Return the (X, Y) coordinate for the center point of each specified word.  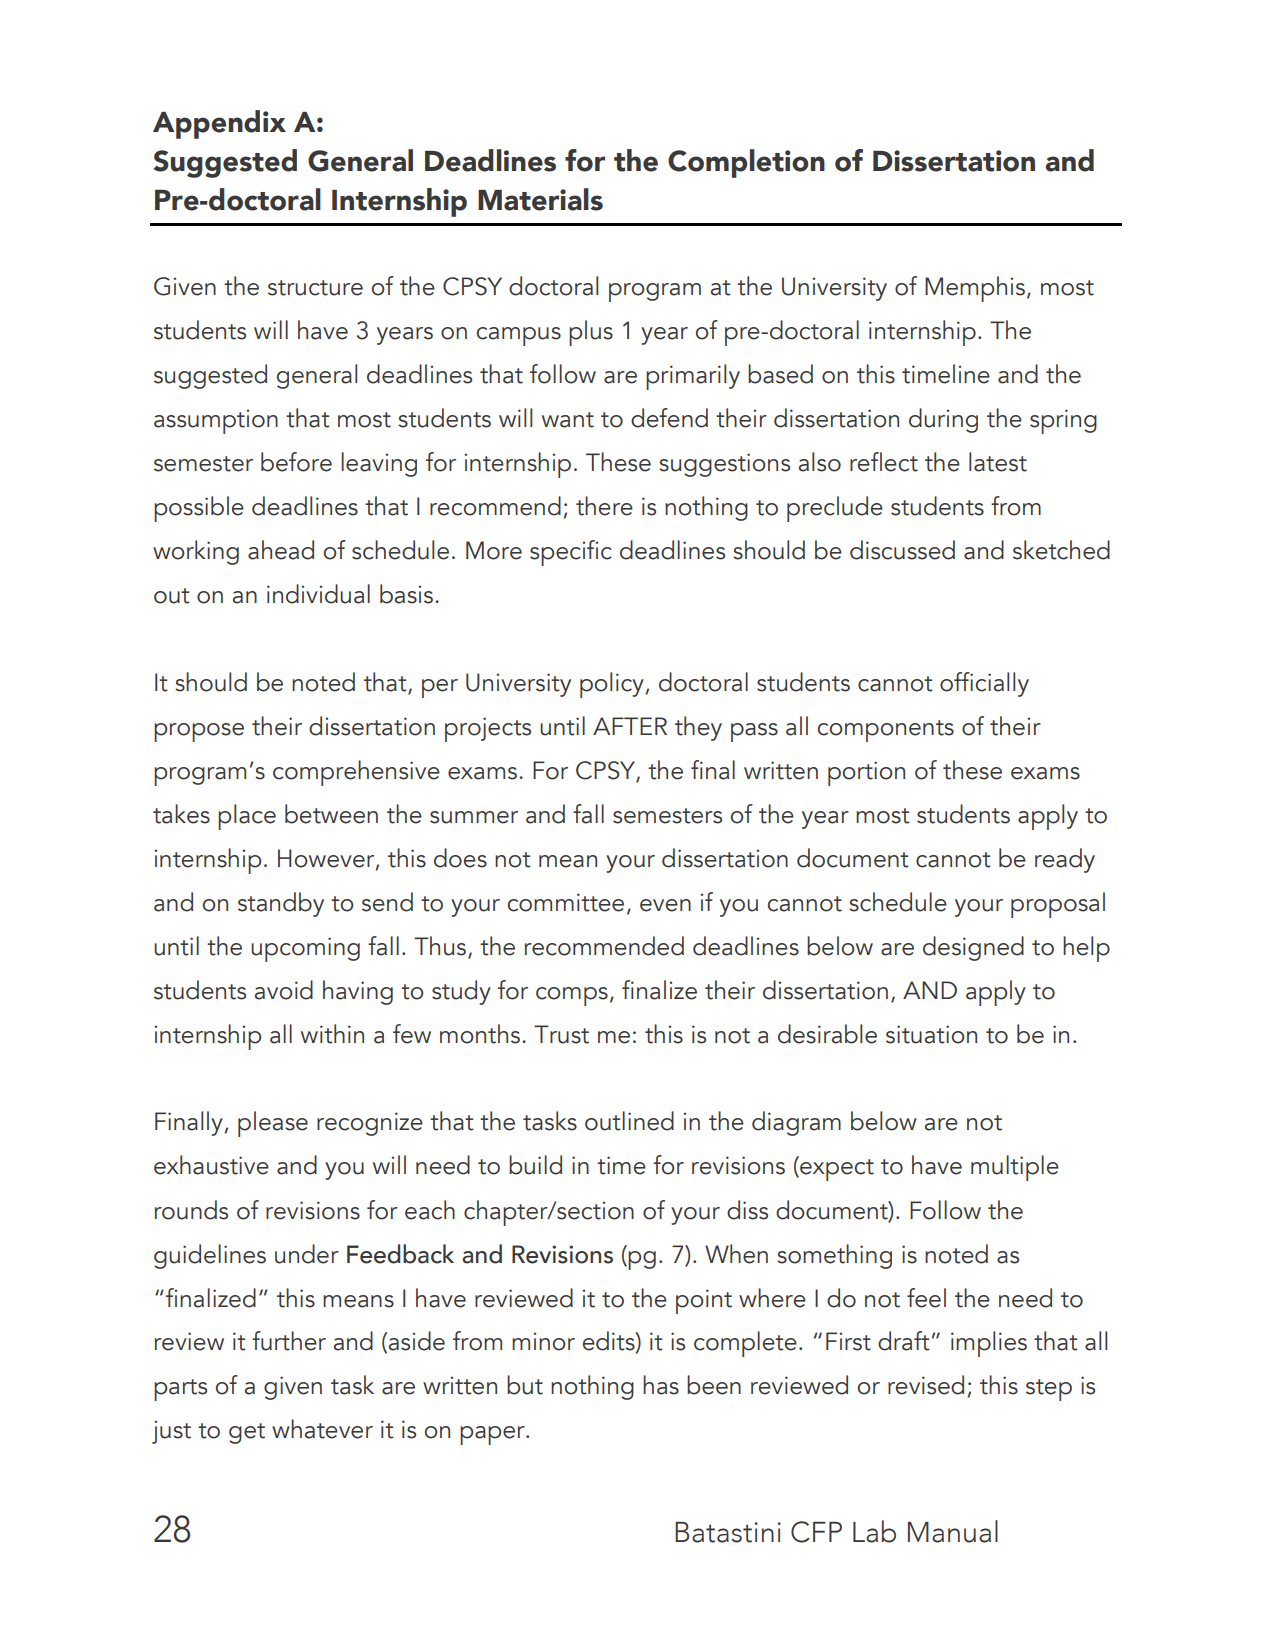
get (247, 1433)
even (665, 905)
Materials (540, 199)
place (247, 817)
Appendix (219, 124)
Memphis (975, 289)
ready (1065, 860)
